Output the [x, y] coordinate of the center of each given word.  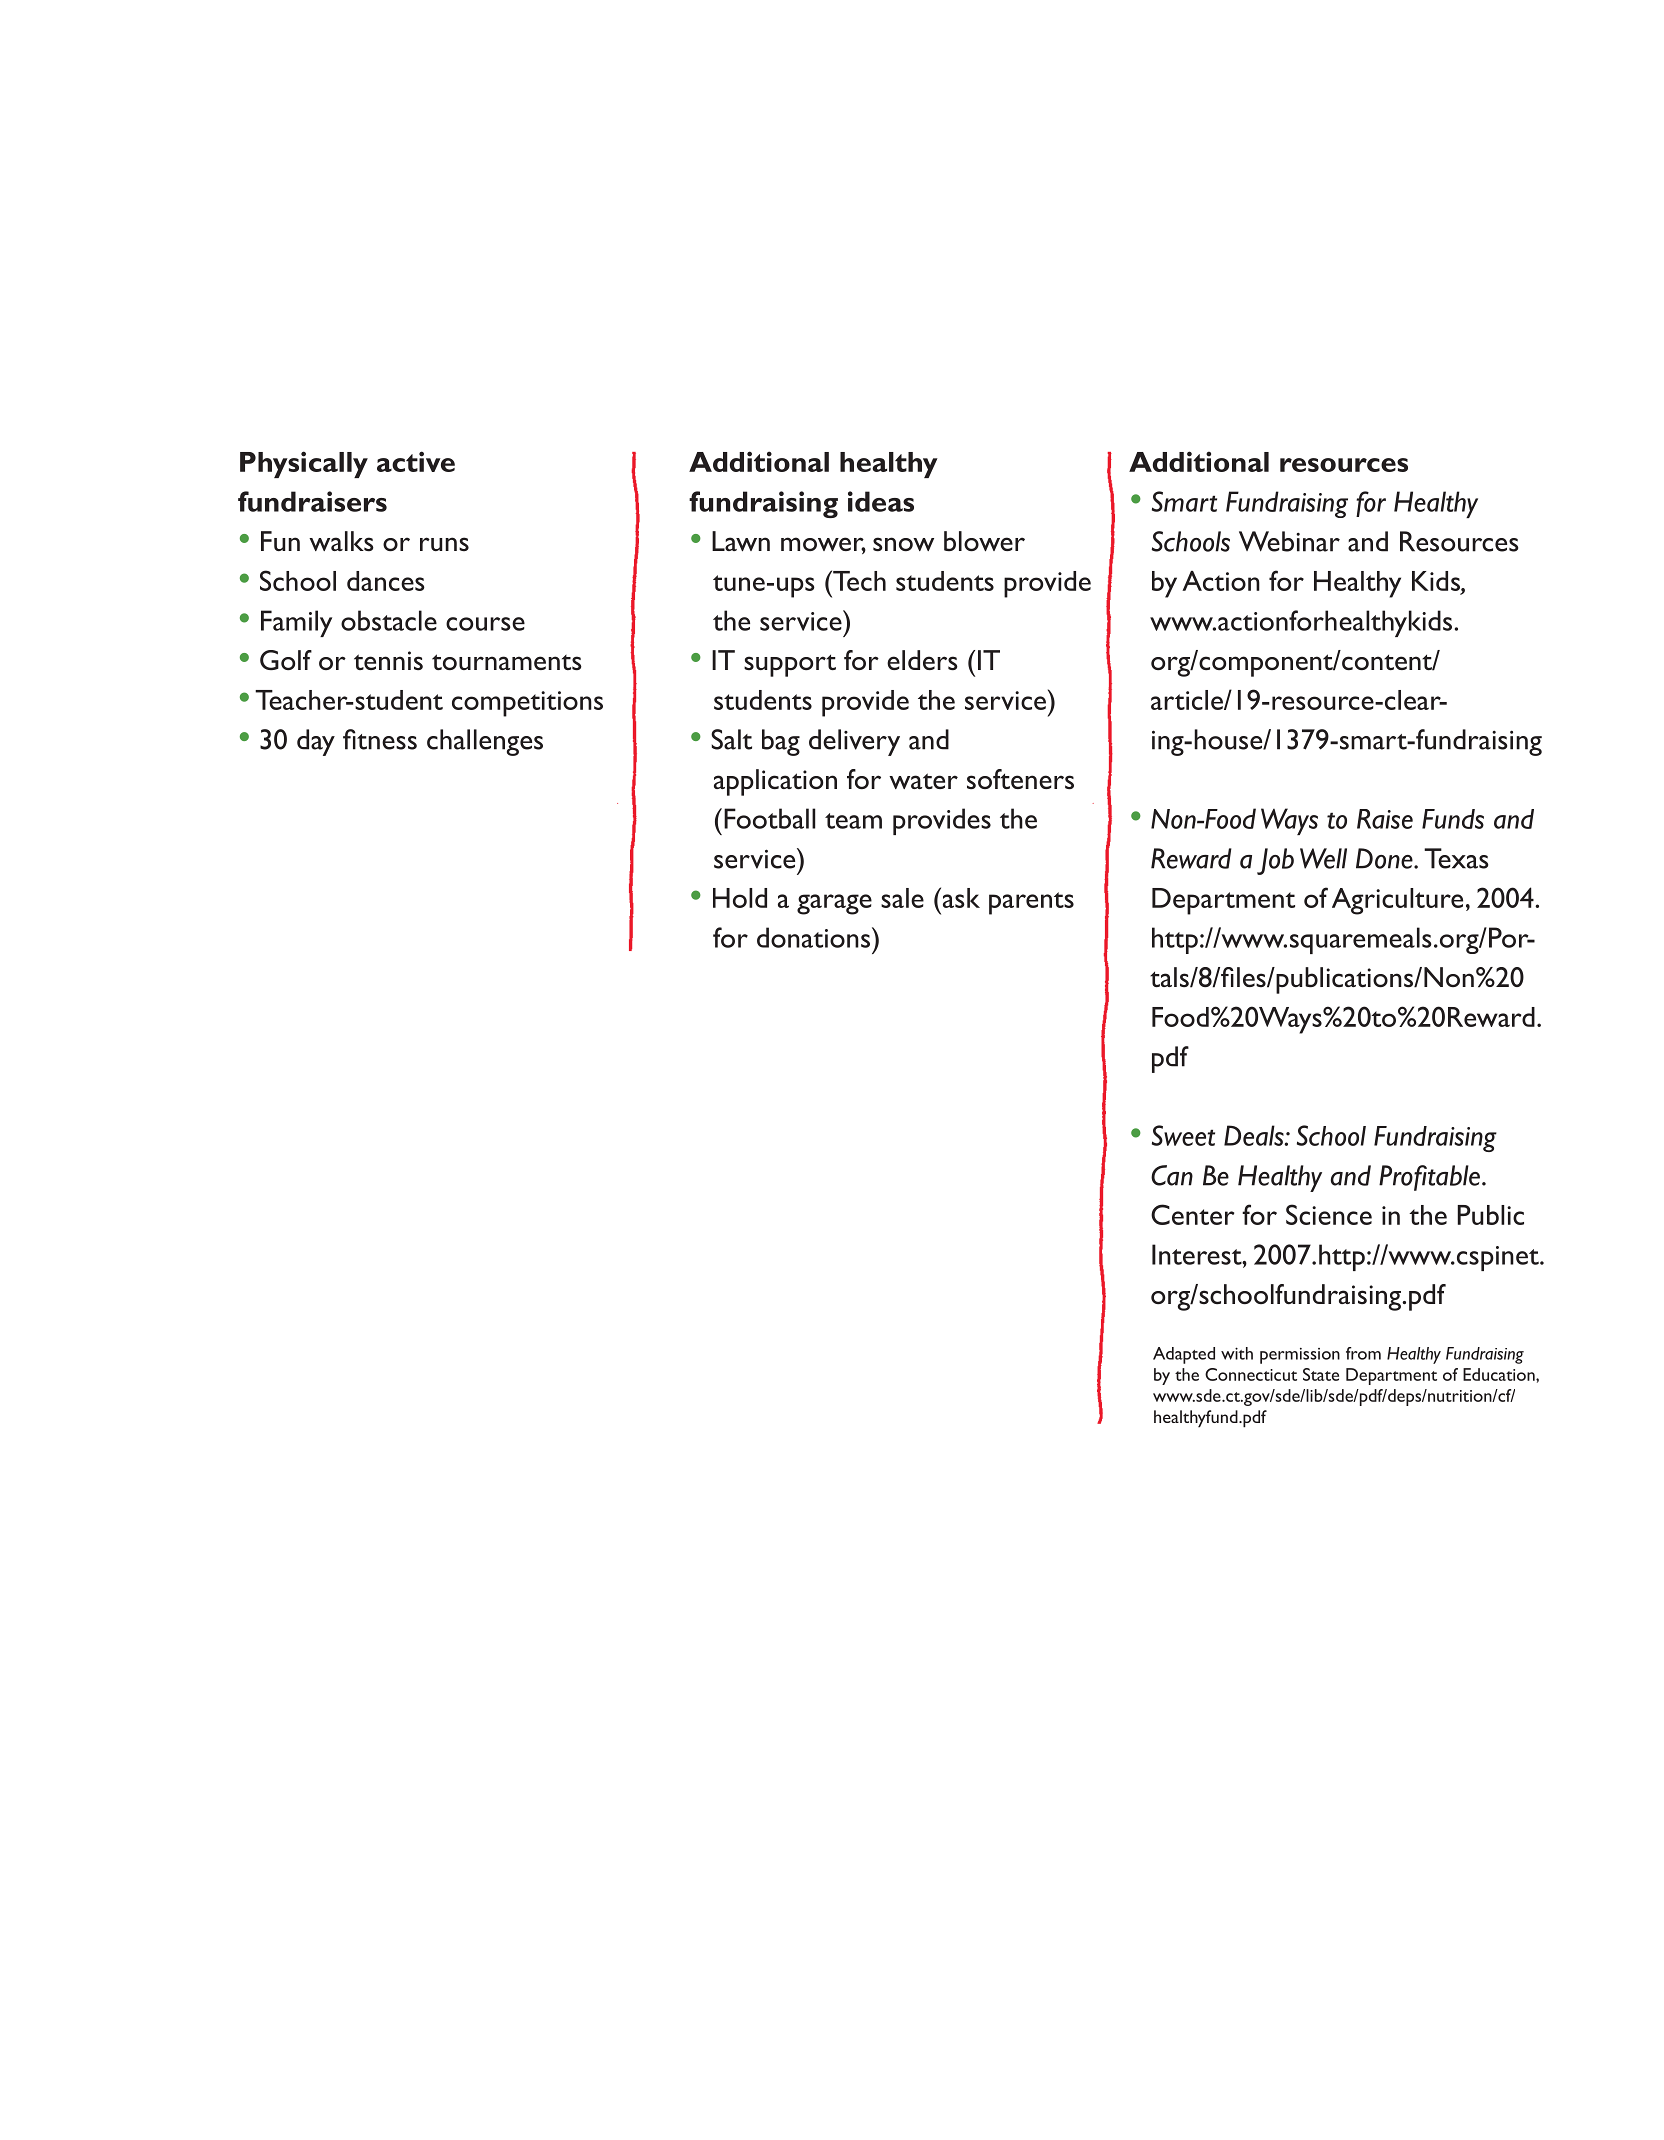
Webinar [1289, 541]
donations [815, 937]
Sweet [1183, 1135]
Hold [740, 898]
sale [902, 898]
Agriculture [1397, 901]
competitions [527, 704]
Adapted [1184, 1355]
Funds [1453, 819]
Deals [1255, 1135]
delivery [854, 742]
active [416, 461]
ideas [881, 501]
